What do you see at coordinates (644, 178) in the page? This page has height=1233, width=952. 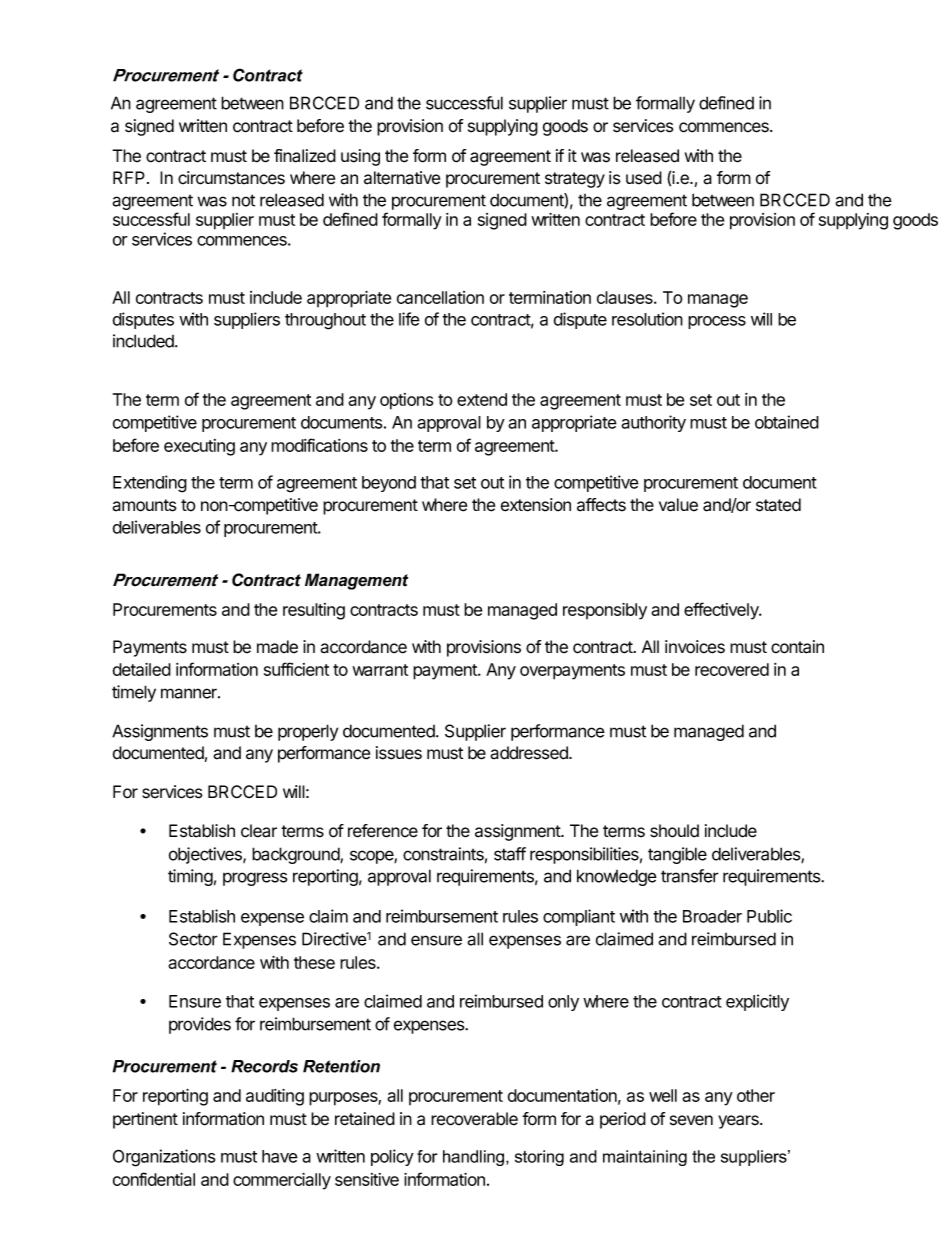 I see `used` at bounding box center [644, 178].
